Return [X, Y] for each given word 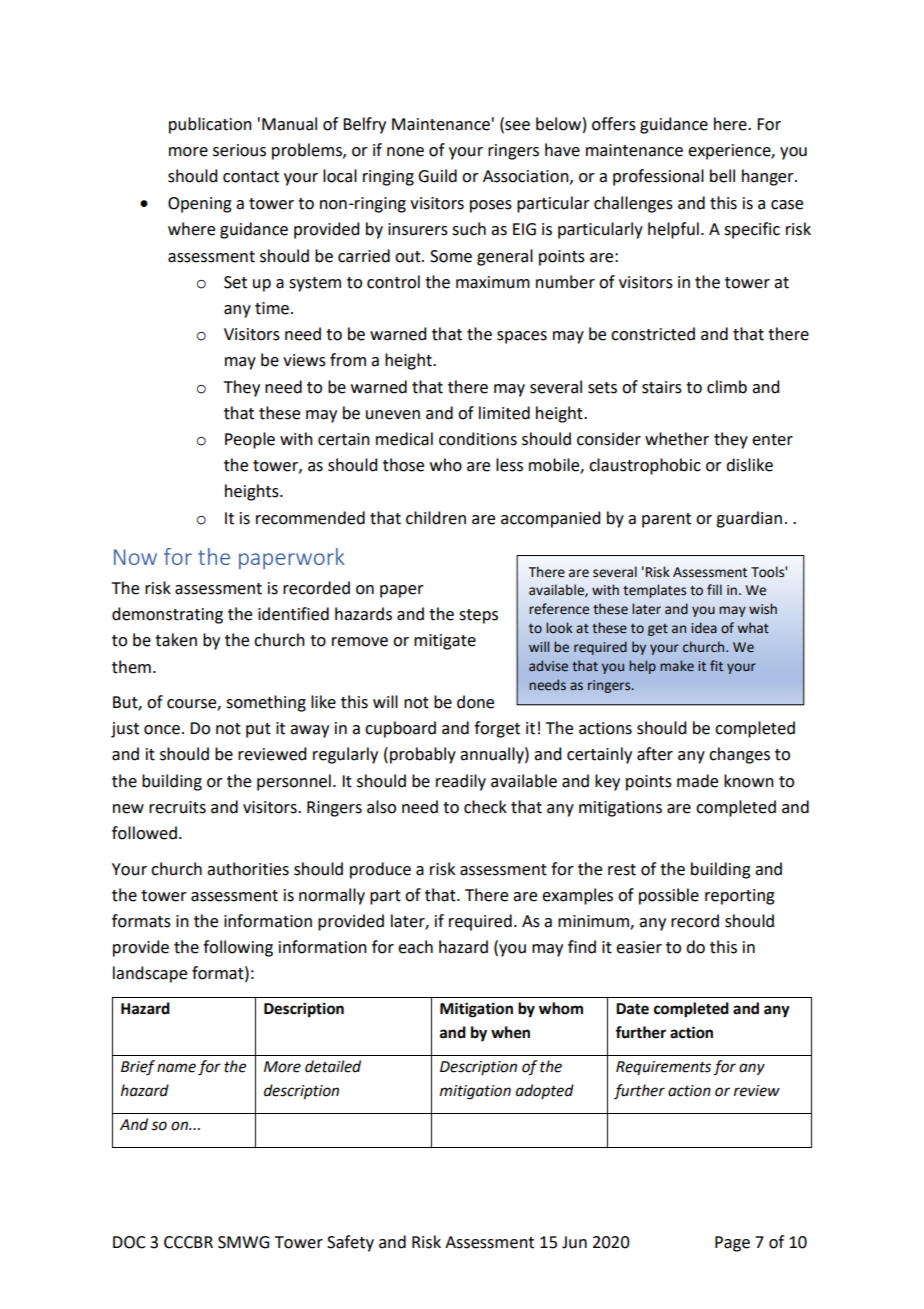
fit [716, 665]
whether [677, 439]
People [250, 440]
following [238, 948]
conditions [478, 439]
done [475, 702]
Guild [437, 176]
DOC [129, 1242]
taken [176, 640]
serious [239, 150]
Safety [350, 1243]
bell [722, 176]
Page [732, 1244]
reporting [740, 897]
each [415, 947]
